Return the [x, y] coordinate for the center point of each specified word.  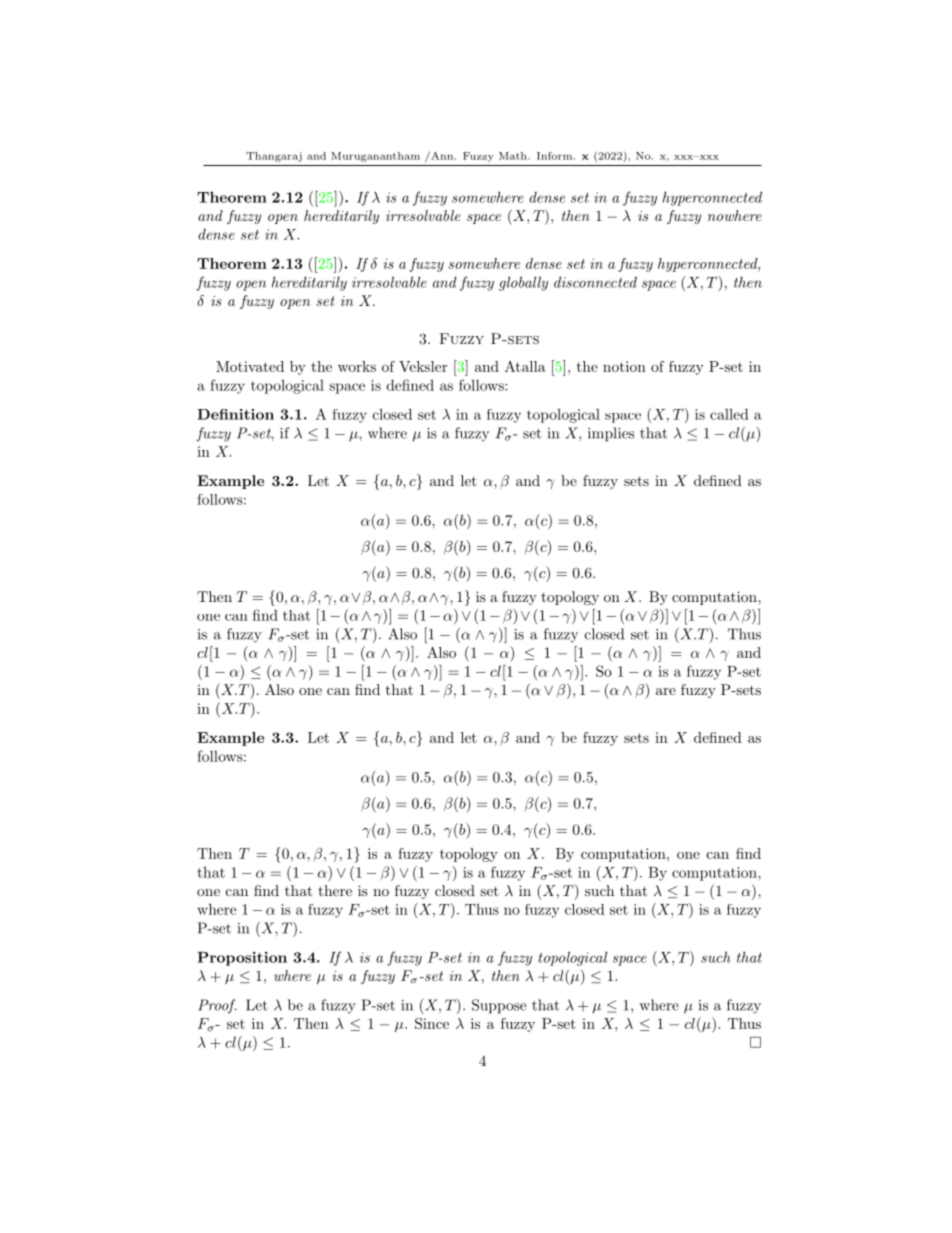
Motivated [250, 366]
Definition [235, 414]
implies [611, 434]
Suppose [499, 1006]
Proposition [242, 959]
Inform [554, 156]
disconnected [595, 282]
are [666, 691]
